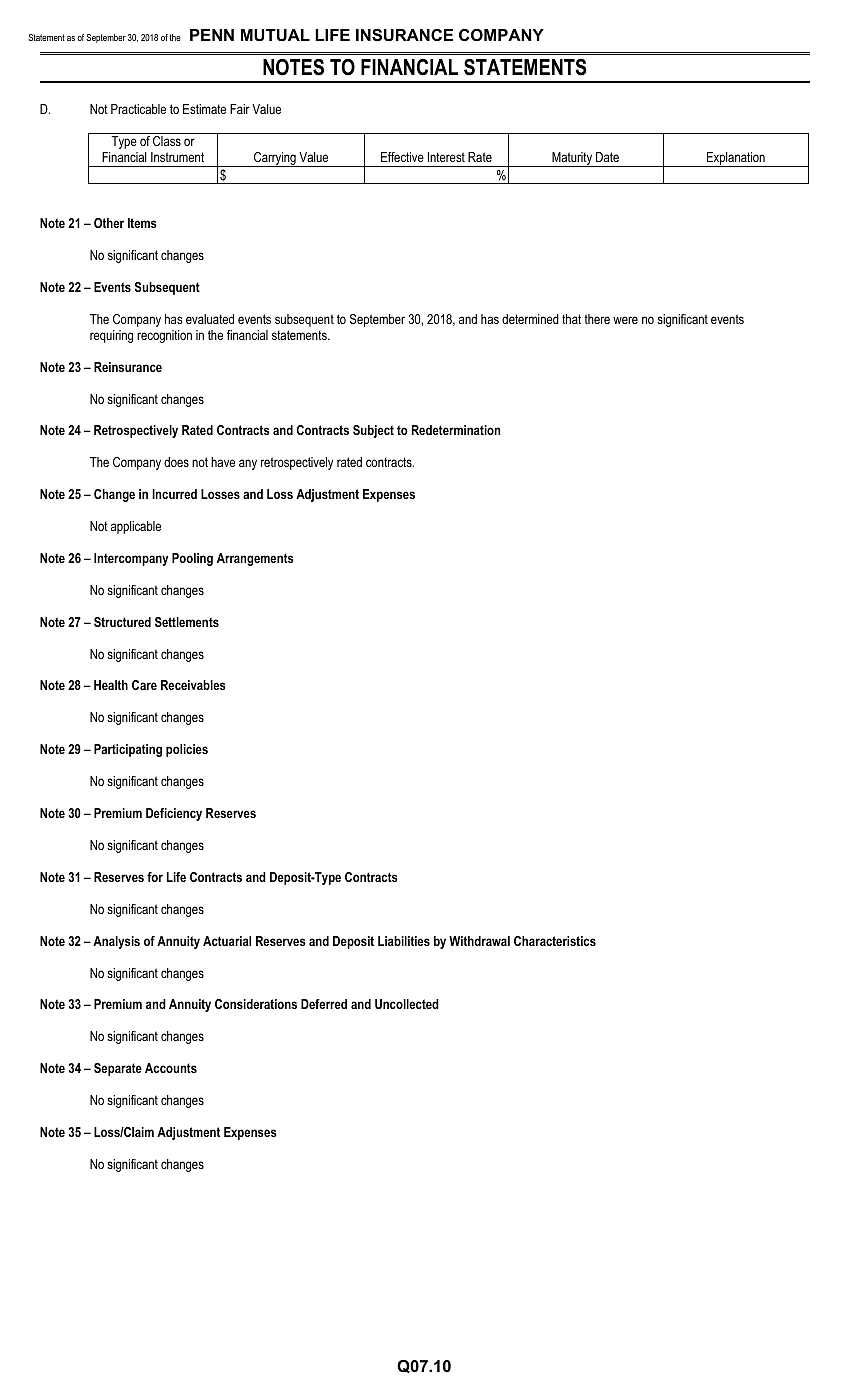 This screenshot has height=1400, width=849. Describe the element at coordinates (407, 1004) in the screenshot. I see `Uncollected` at that location.
